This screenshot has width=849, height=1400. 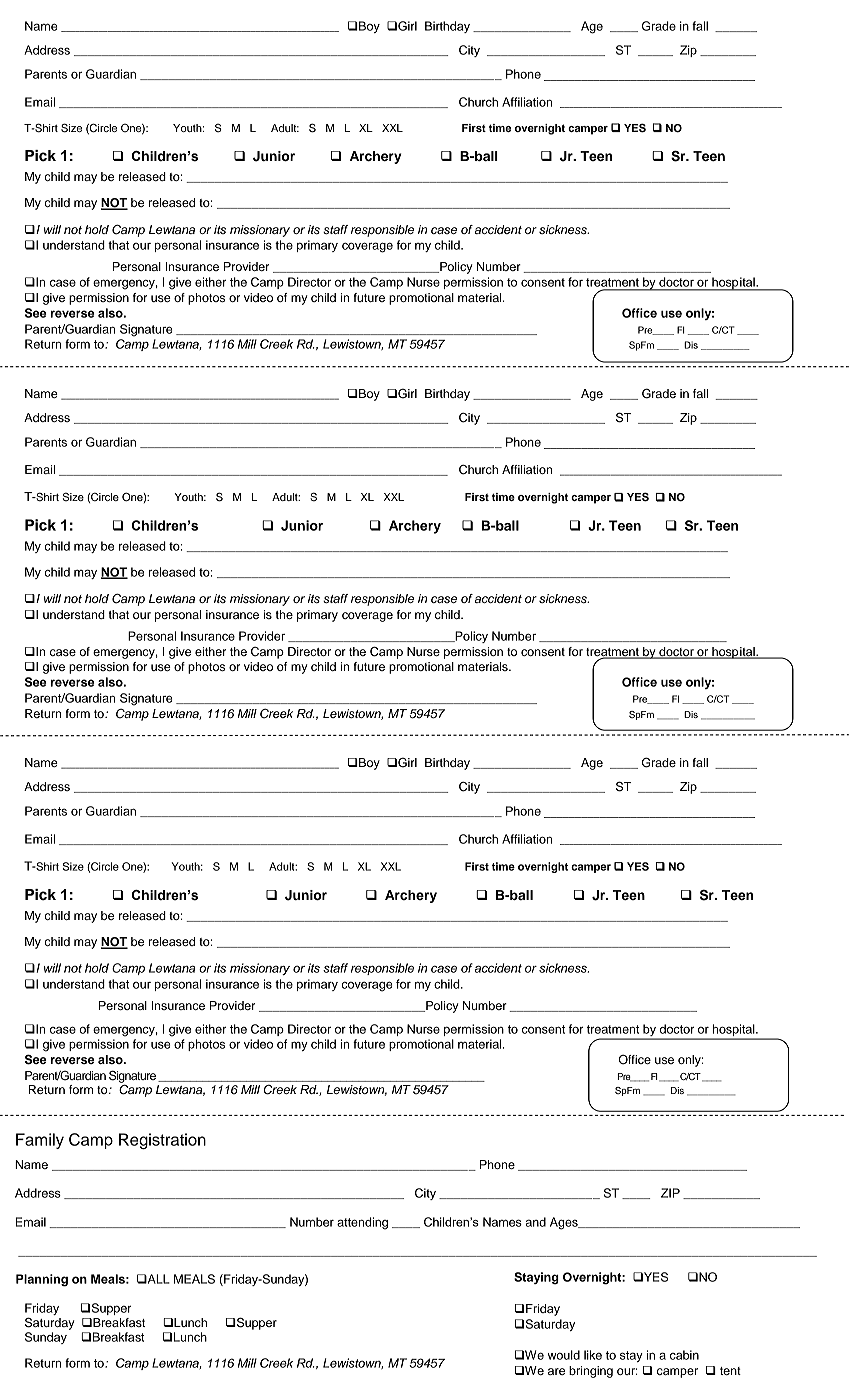 What do you see at coordinates (42, 1280) in the screenshot?
I see `Planning` at bounding box center [42, 1280].
